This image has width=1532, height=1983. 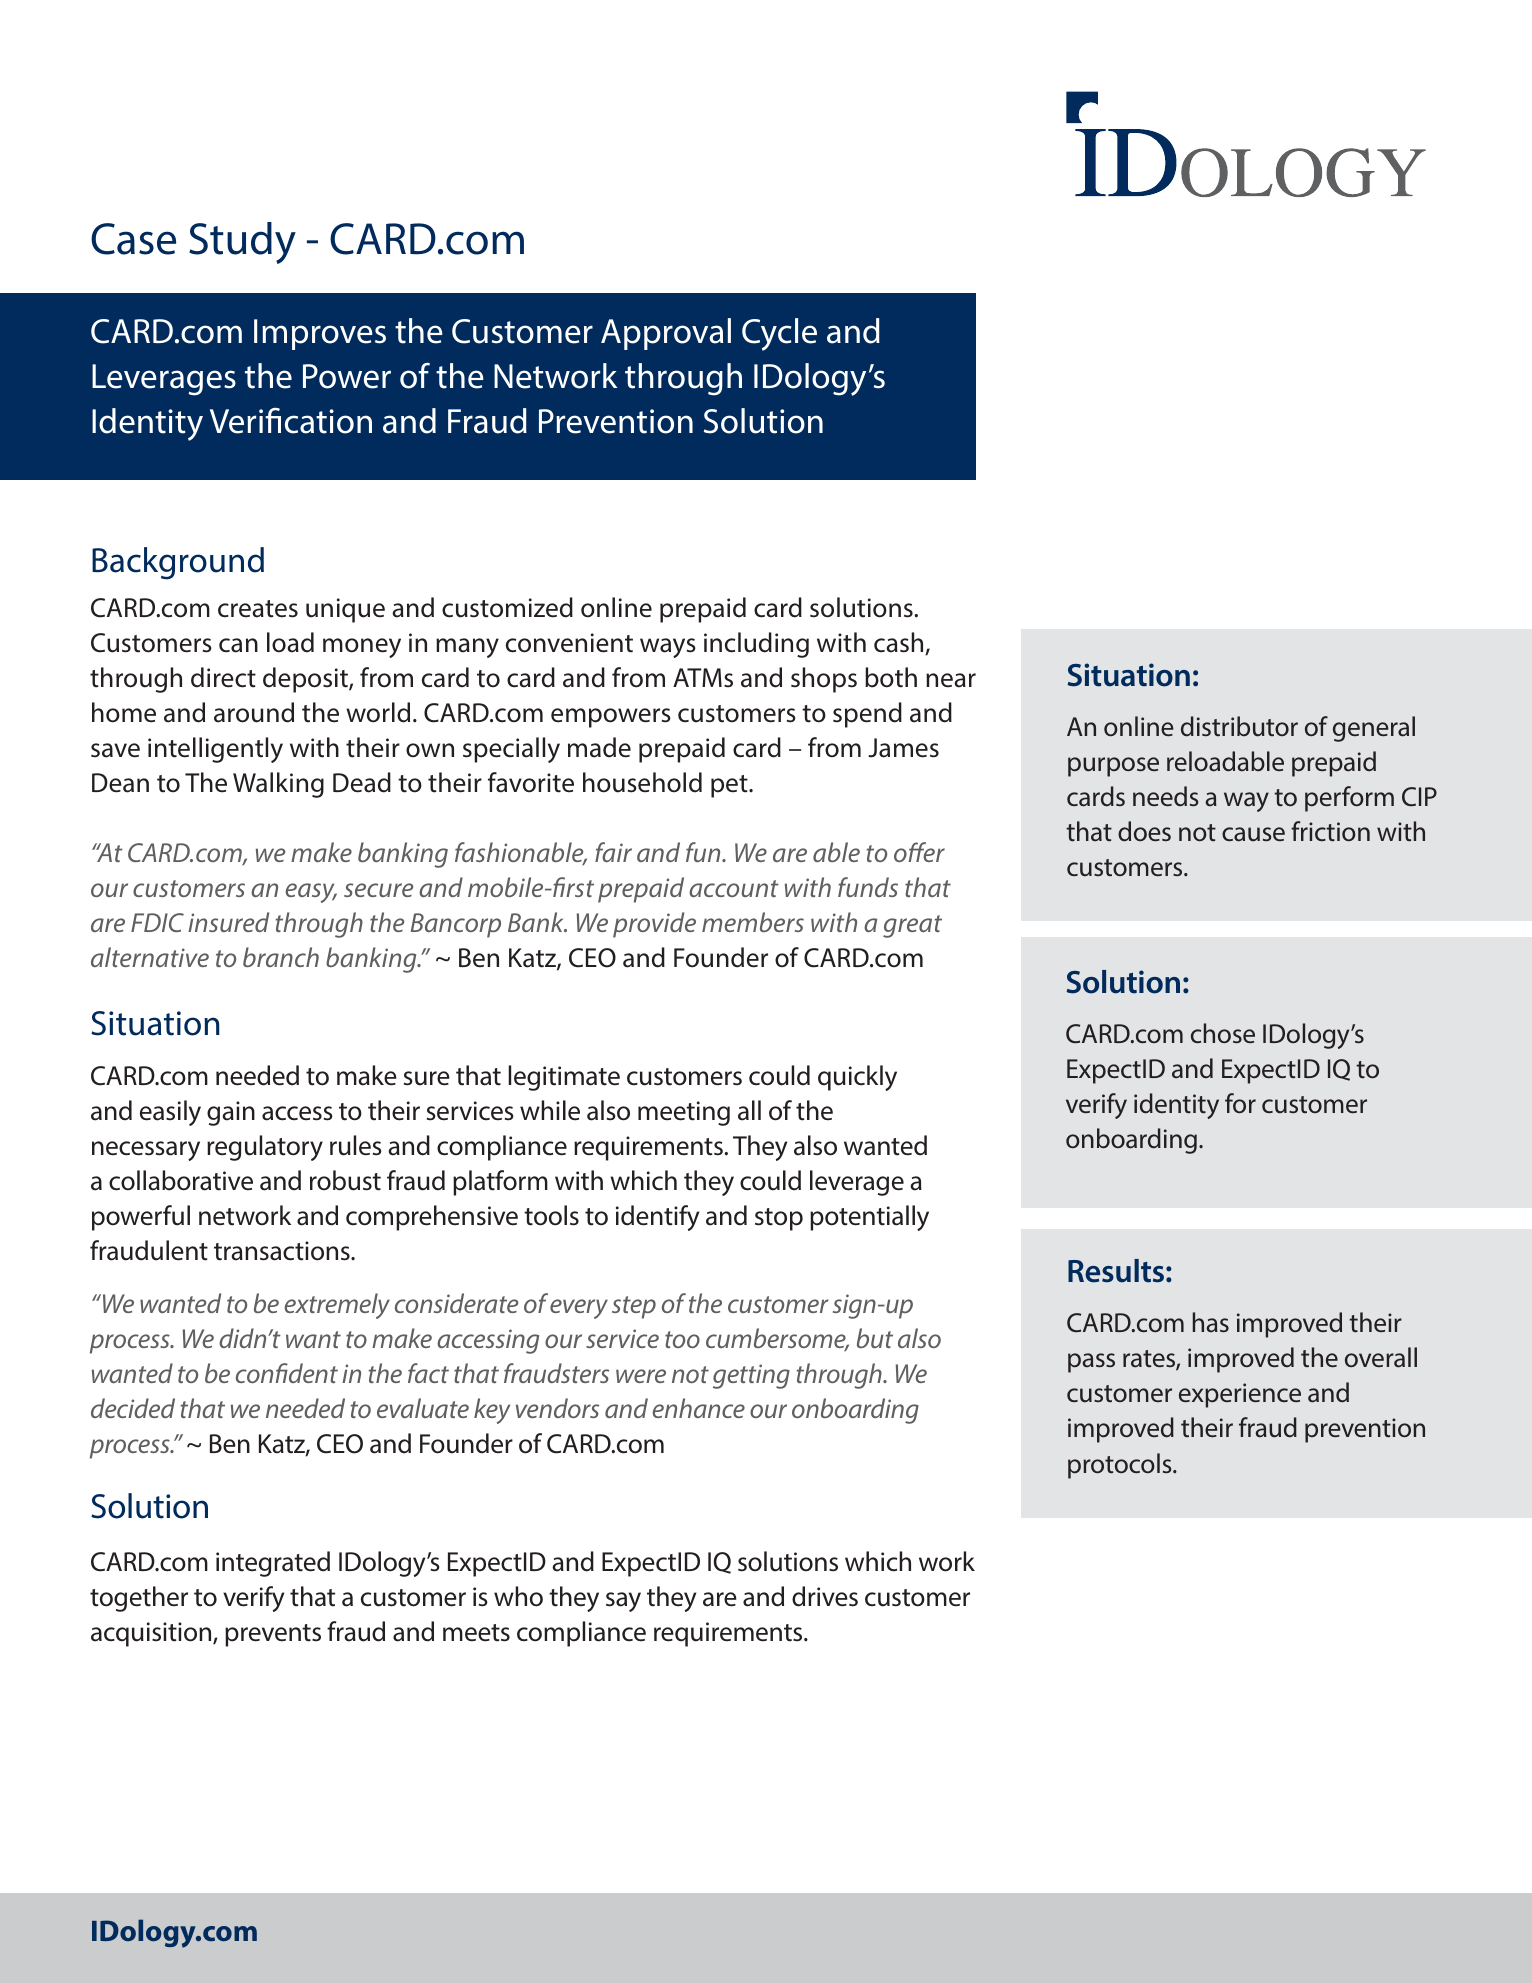 I want to click on around, so click(x=254, y=712).
